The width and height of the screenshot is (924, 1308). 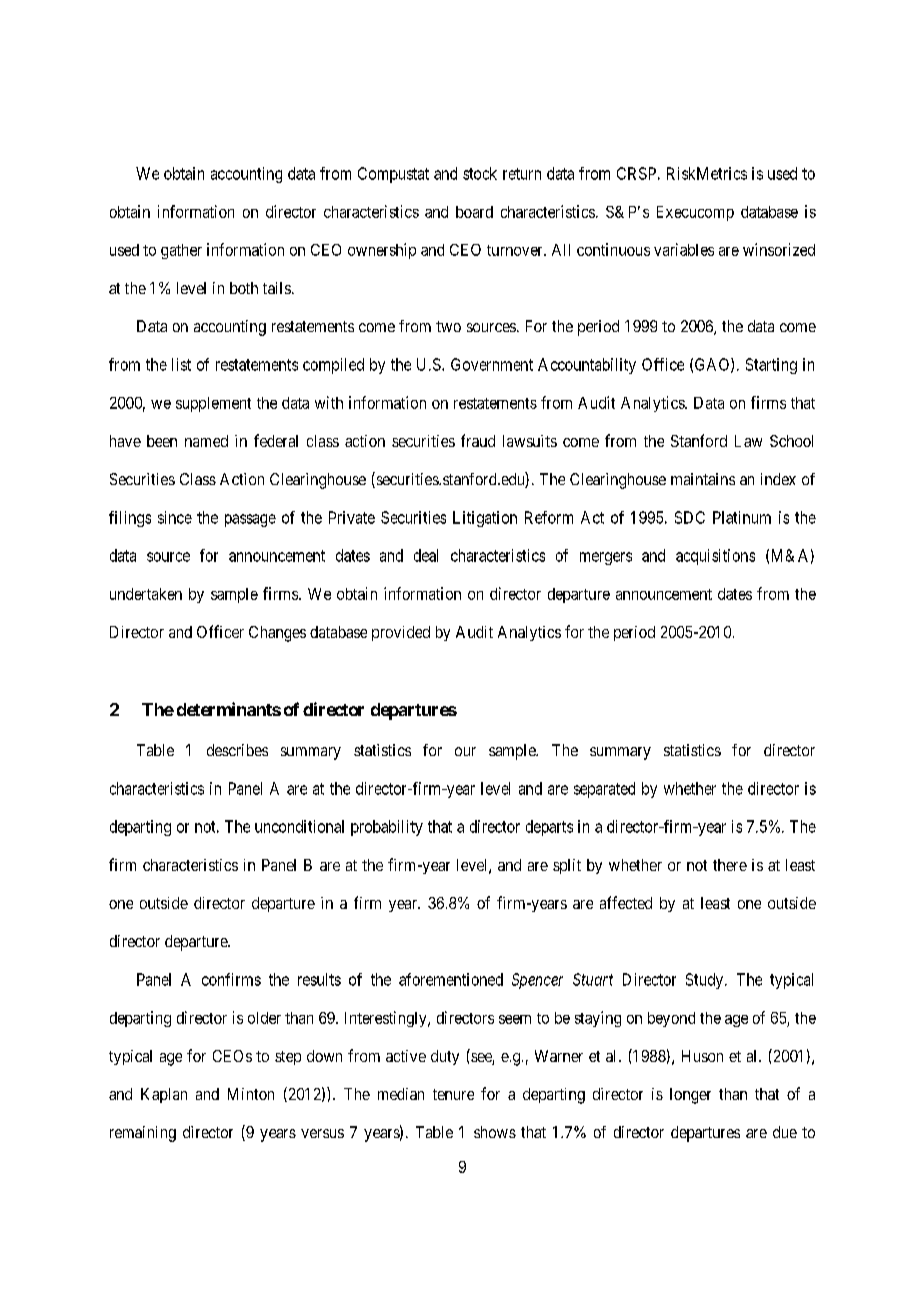 I want to click on there, so click(x=730, y=865).
